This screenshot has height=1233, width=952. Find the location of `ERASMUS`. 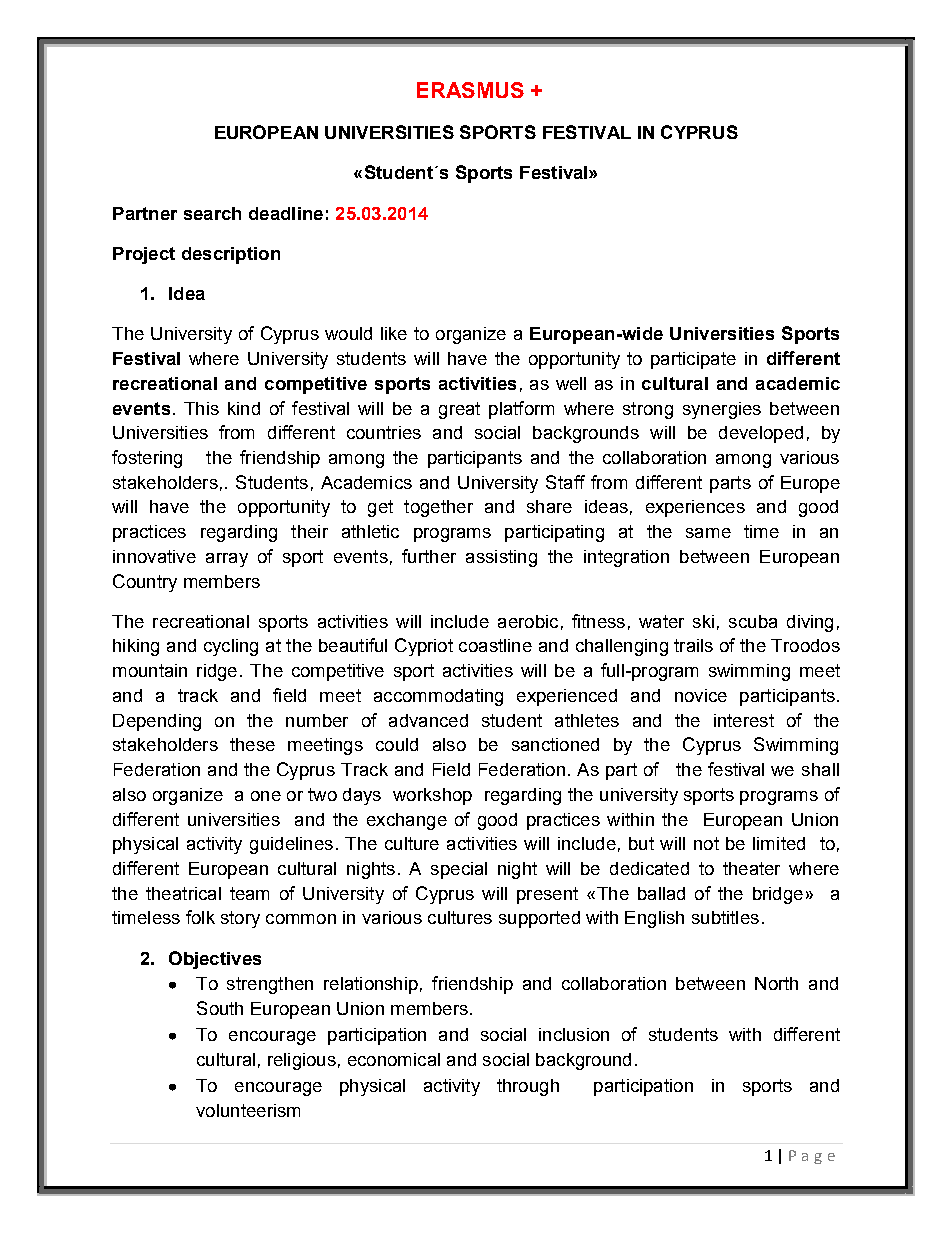

ERASMUS is located at coordinates (470, 90).
